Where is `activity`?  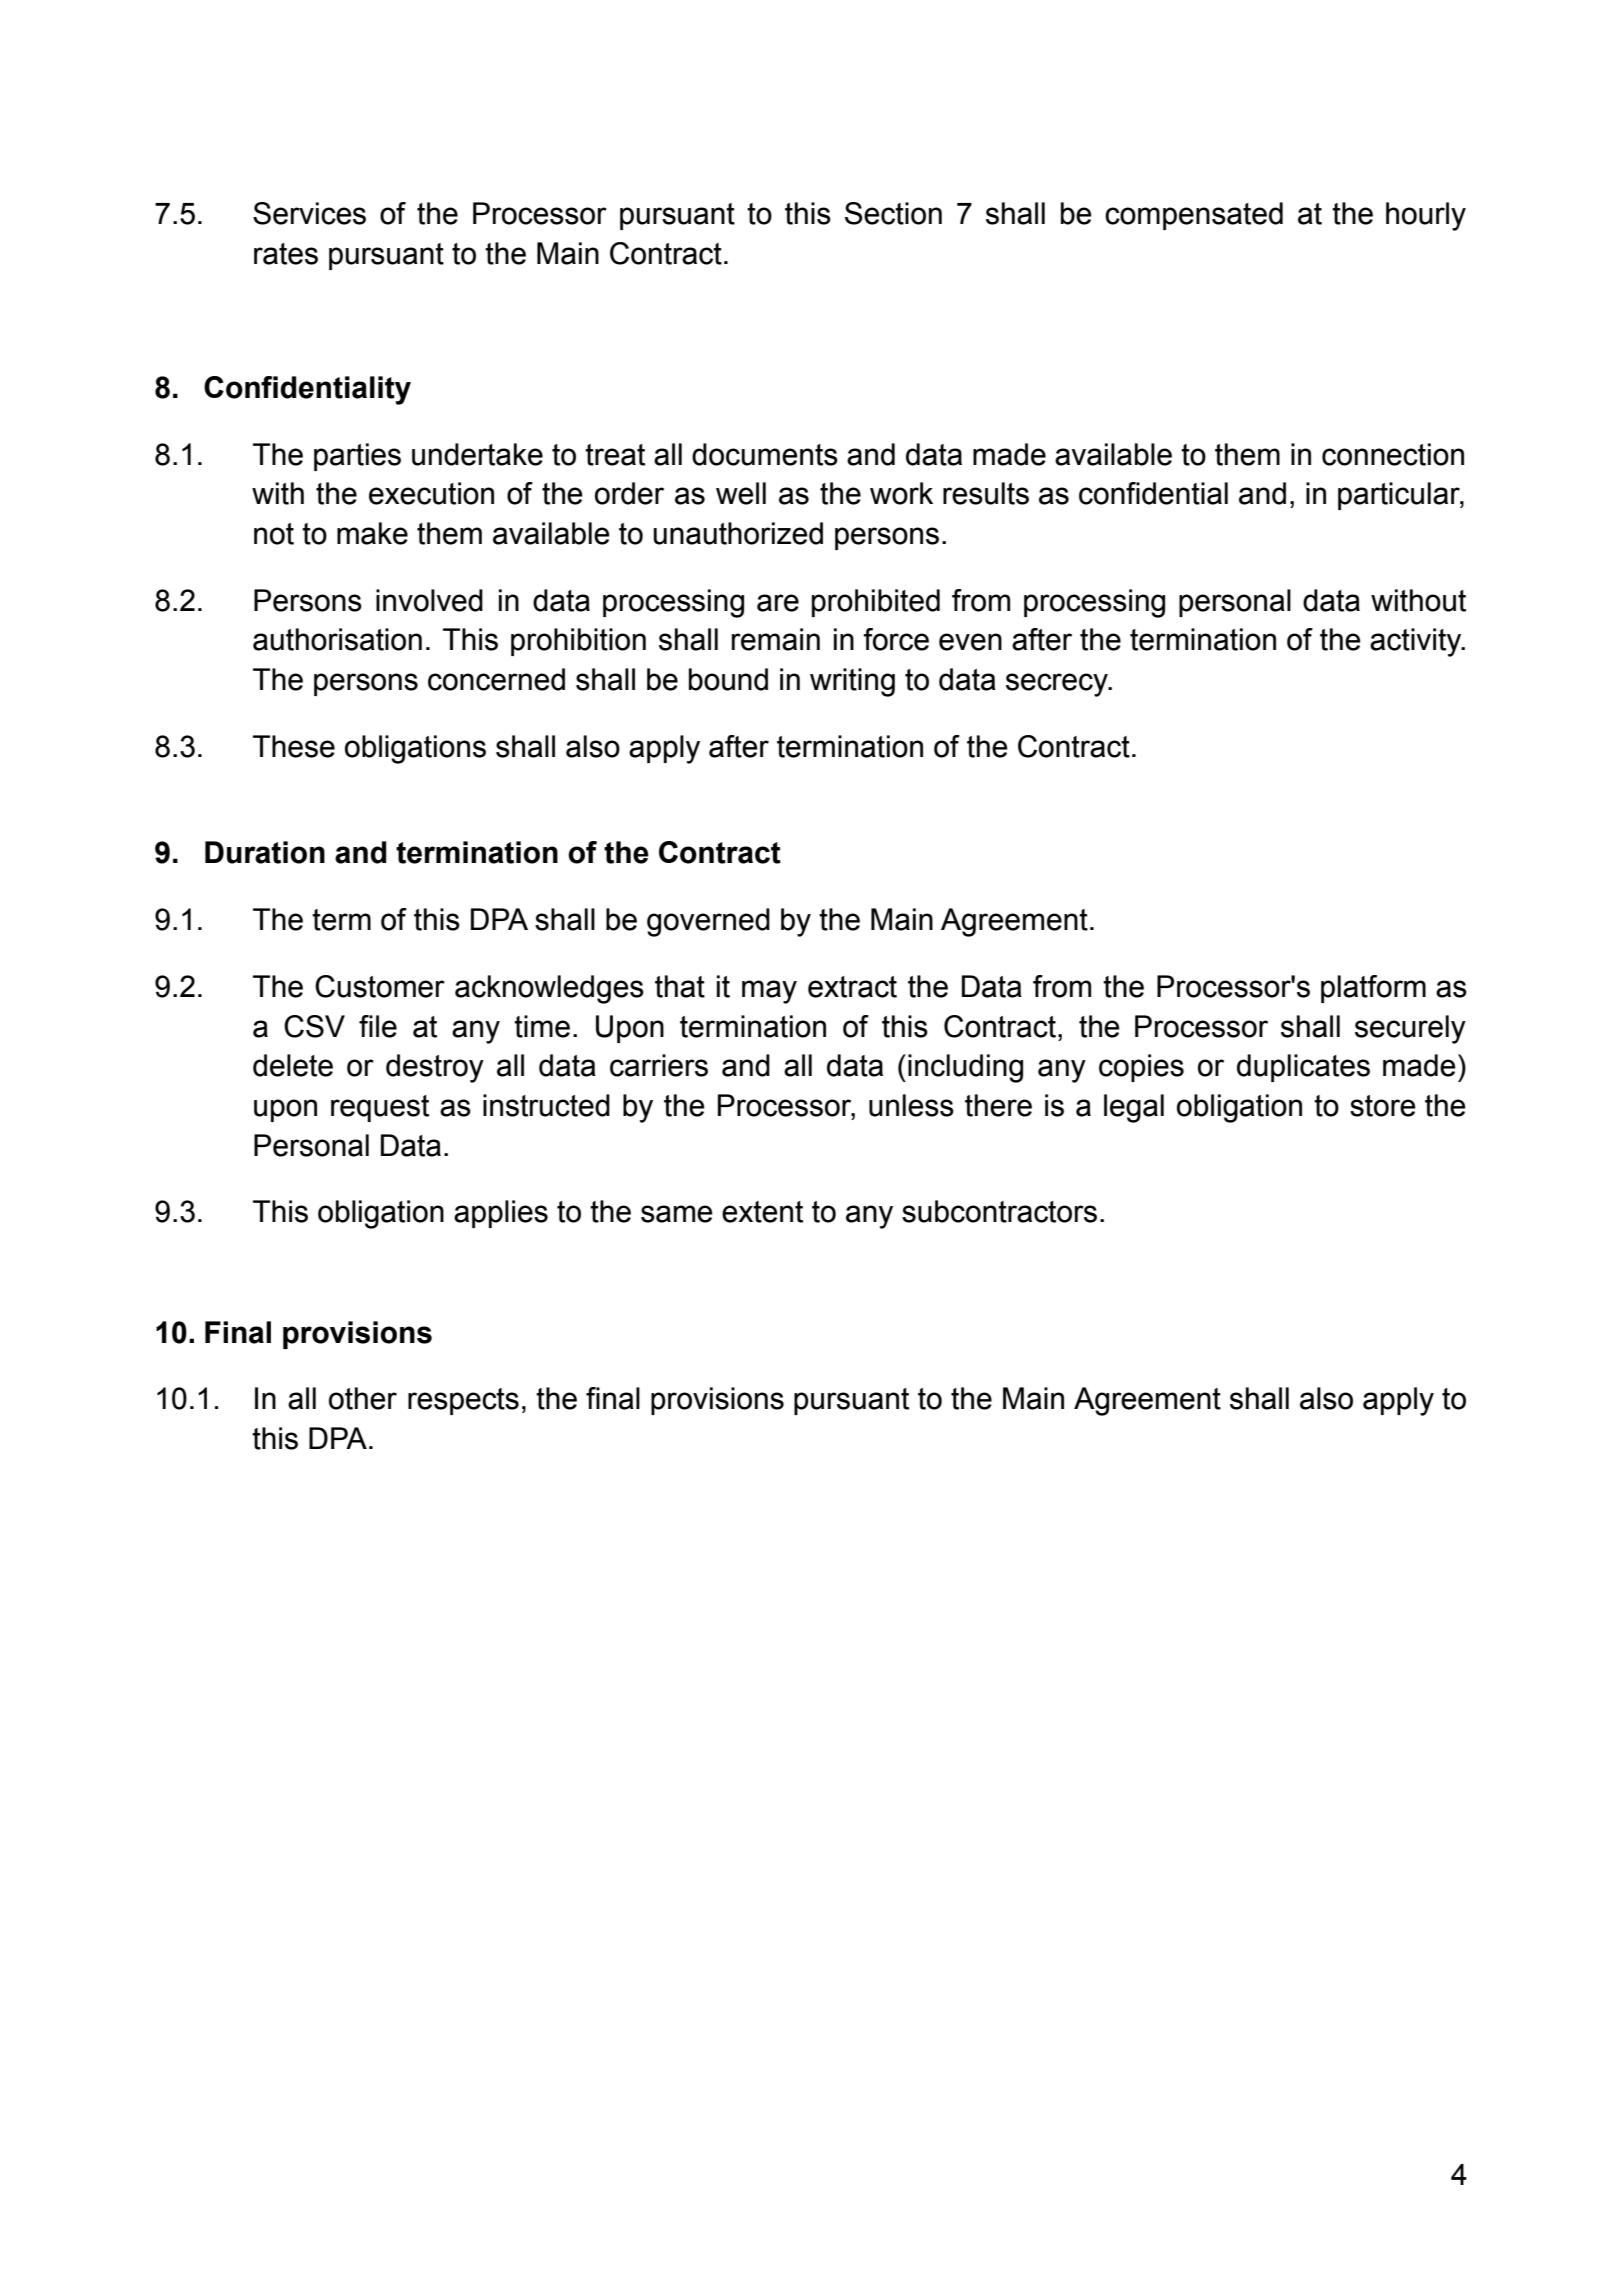 activity is located at coordinates (1417, 642).
